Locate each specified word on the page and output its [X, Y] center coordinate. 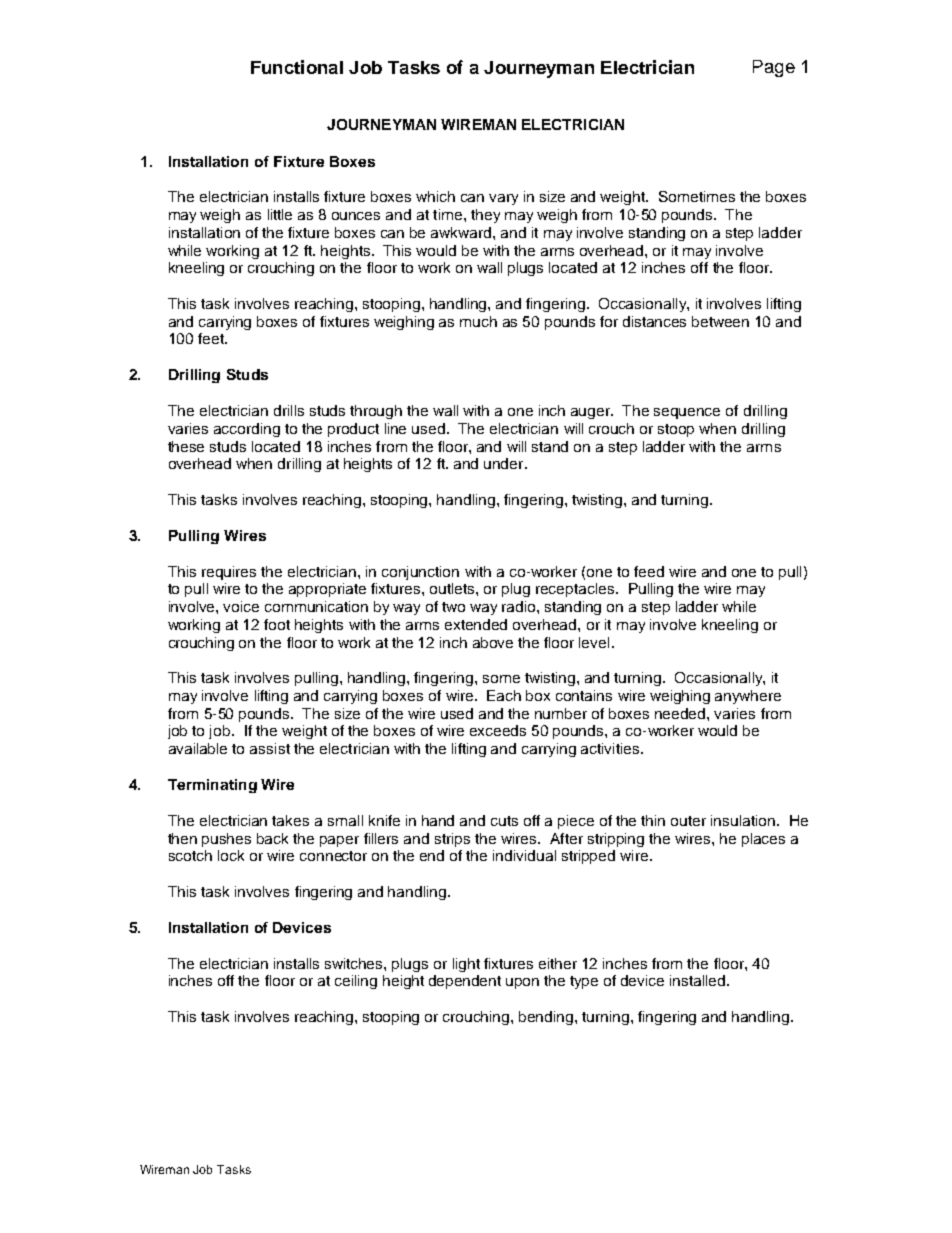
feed [649, 571]
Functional [297, 67]
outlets [453, 588]
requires [229, 573]
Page [774, 68]
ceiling [356, 982]
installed [699, 980]
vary [503, 199]
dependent [465, 982]
